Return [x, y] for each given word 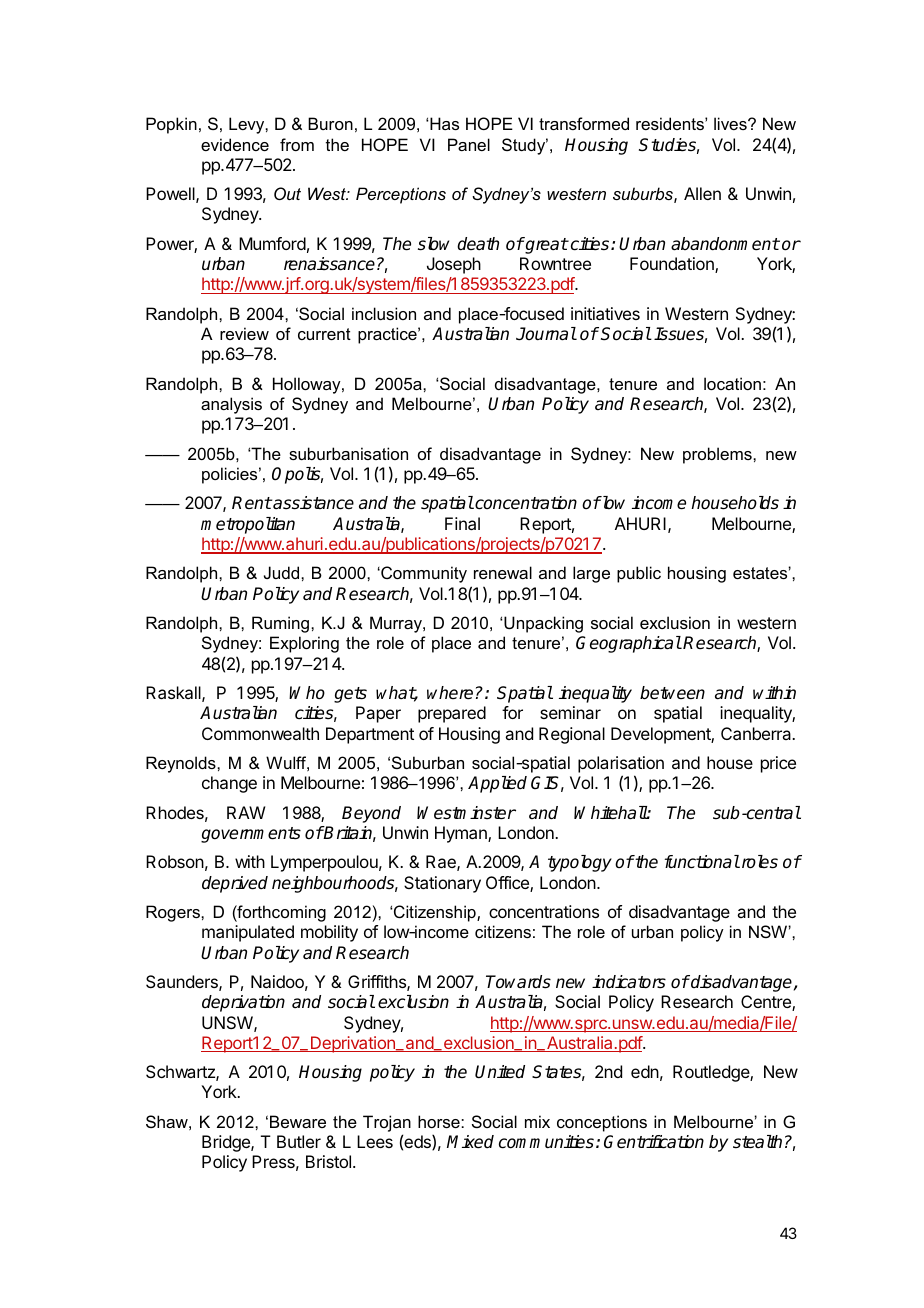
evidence [235, 144]
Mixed [470, 1142]
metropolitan [248, 525]
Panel [469, 144]
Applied [497, 784]
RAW [246, 812]
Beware [298, 1121]
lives [731, 123]
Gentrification [654, 1142]
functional [702, 862]
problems [718, 455]
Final [462, 523]
